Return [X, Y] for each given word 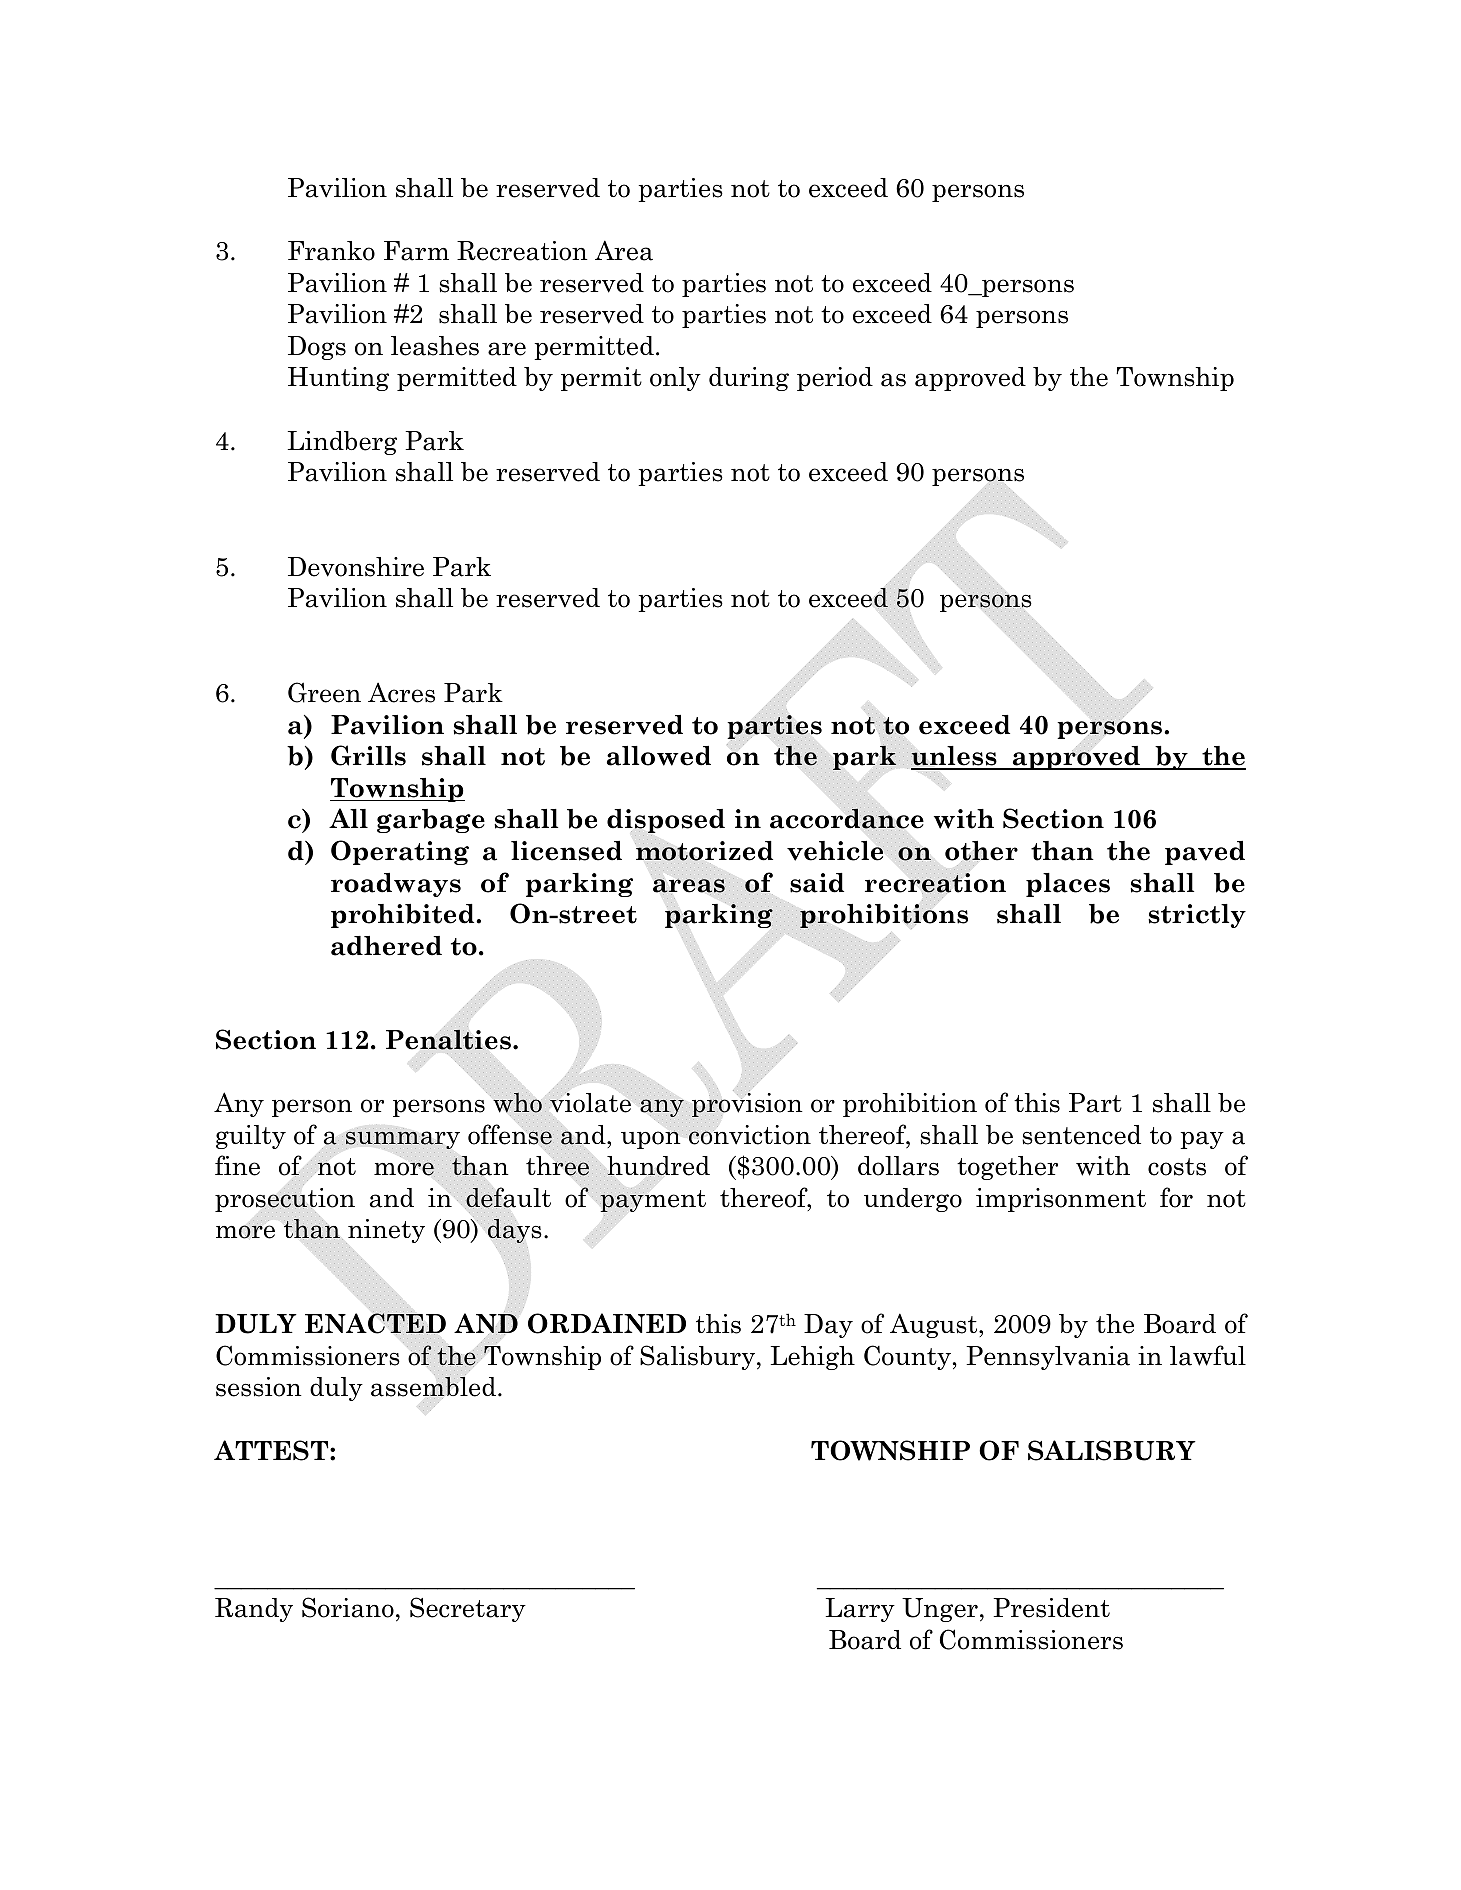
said [817, 883]
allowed [659, 756]
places [1068, 885]
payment [653, 1200]
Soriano [348, 1607]
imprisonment [1061, 1200]
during [749, 379]
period [835, 379]
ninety [385, 1231]
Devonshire [356, 567]
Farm [416, 251]
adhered [386, 946]
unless [955, 757]
